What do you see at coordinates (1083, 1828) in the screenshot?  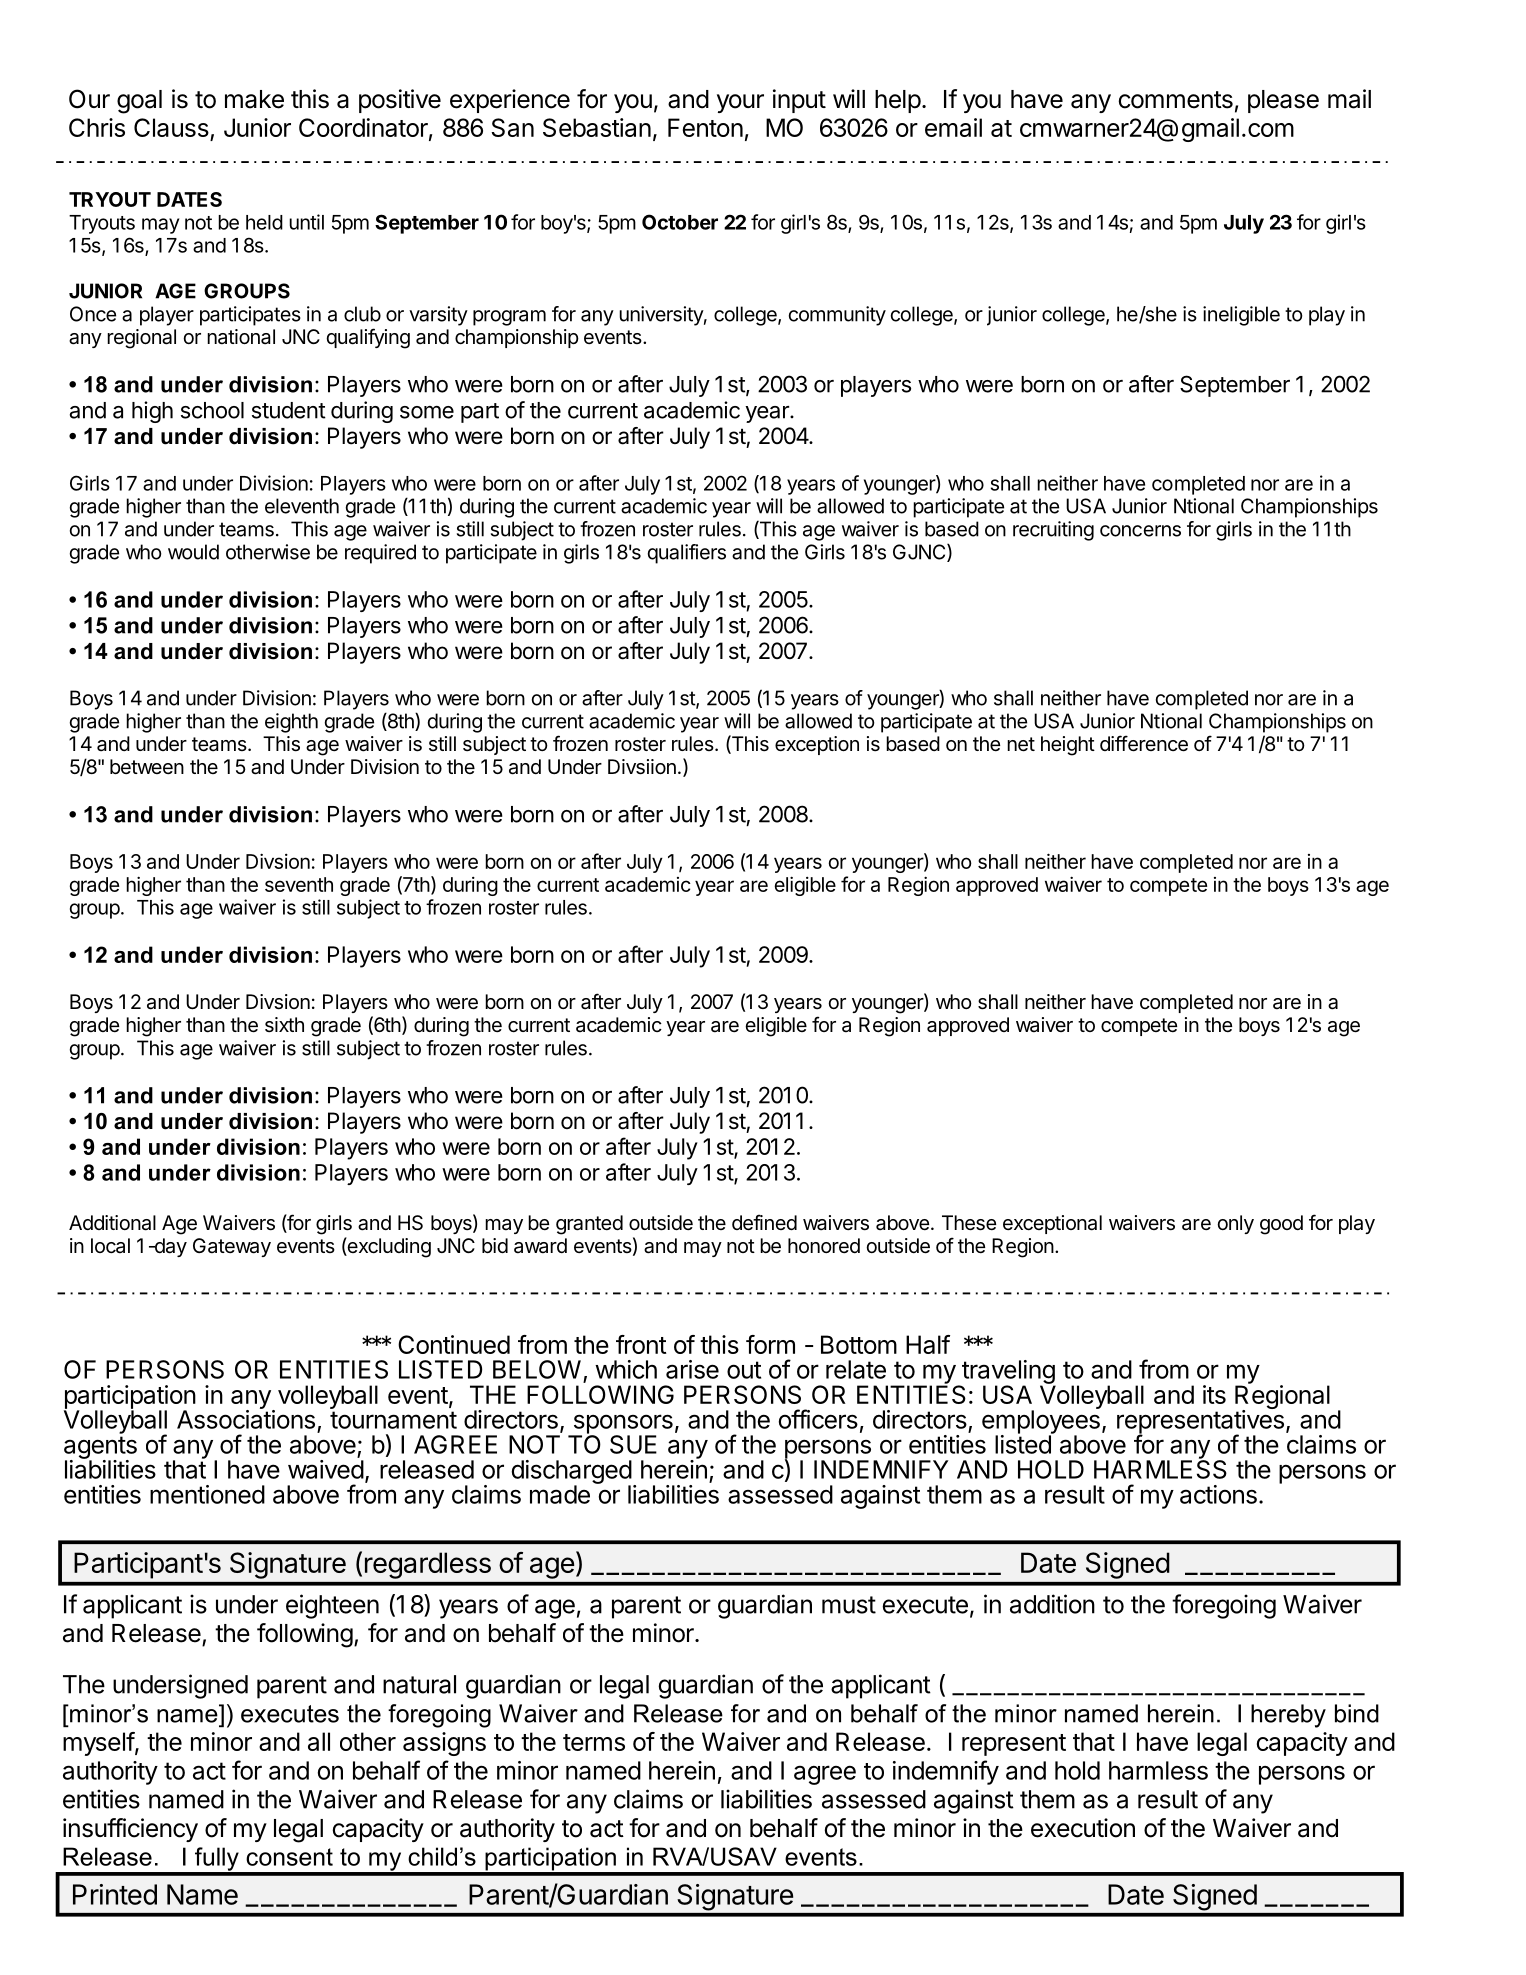 I see `execution` at bounding box center [1083, 1828].
